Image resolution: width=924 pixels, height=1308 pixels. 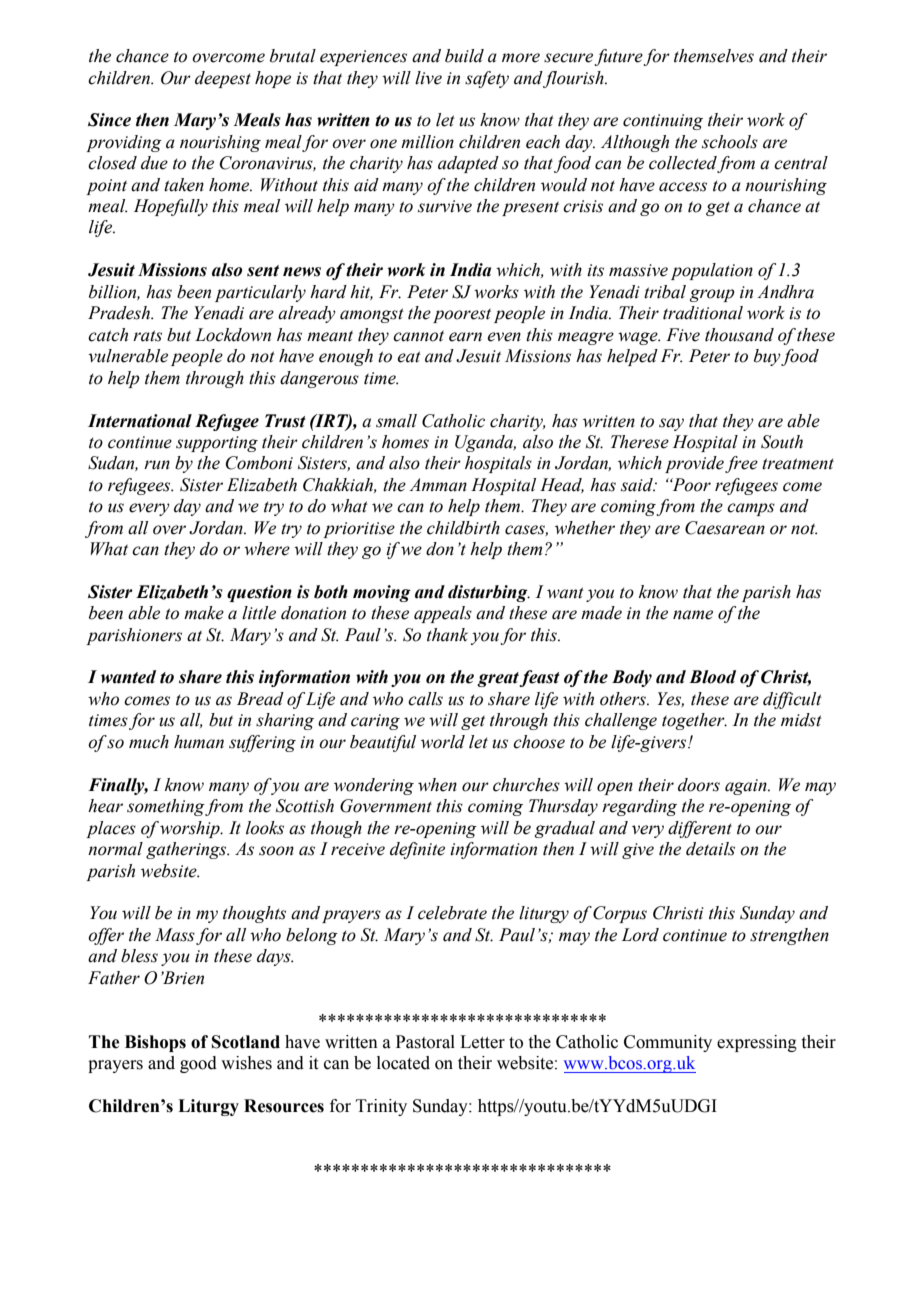 What do you see at coordinates (396, 421) in the screenshot?
I see `small` at bounding box center [396, 421].
